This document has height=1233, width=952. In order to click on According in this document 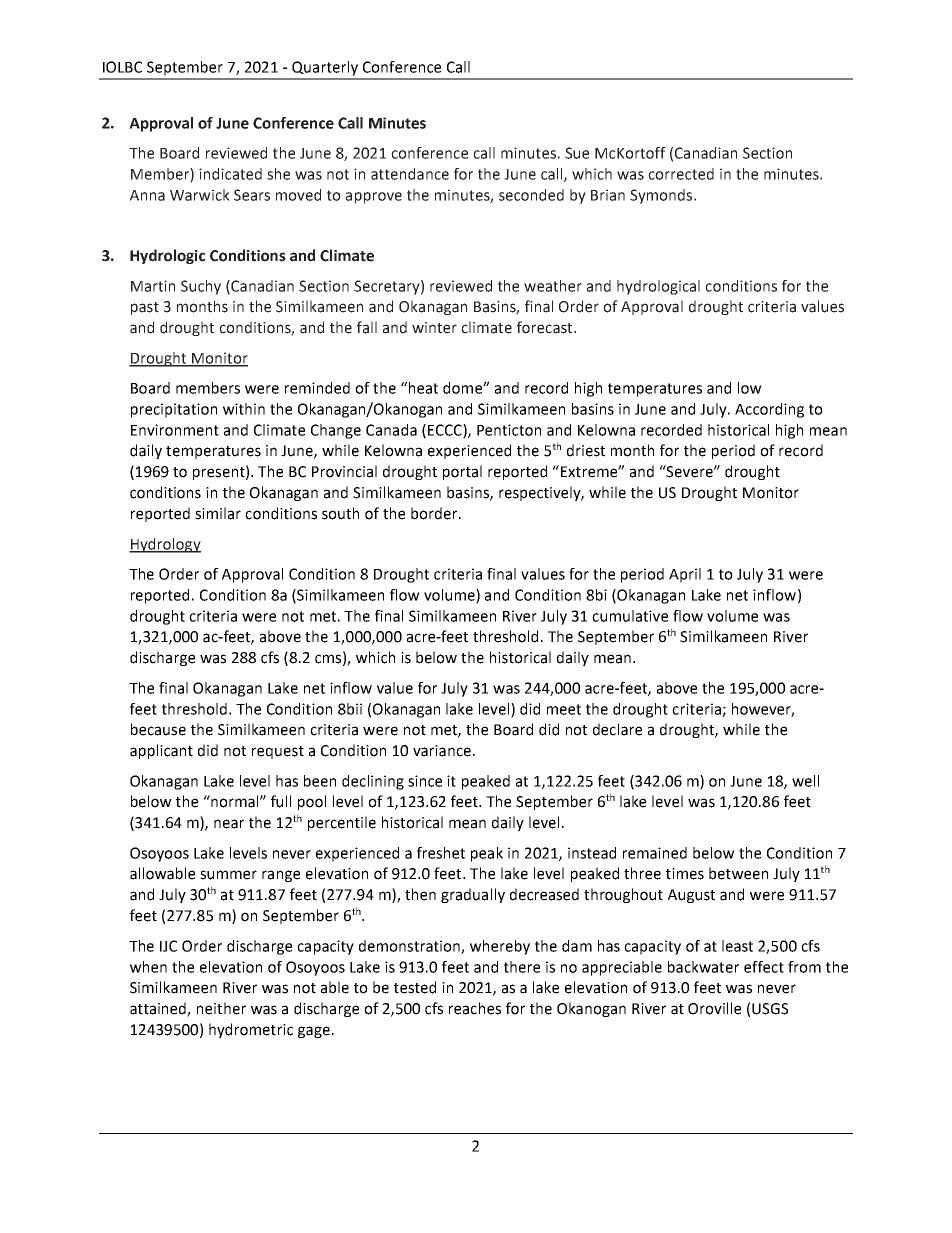, I will do `click(769, 410)`.
